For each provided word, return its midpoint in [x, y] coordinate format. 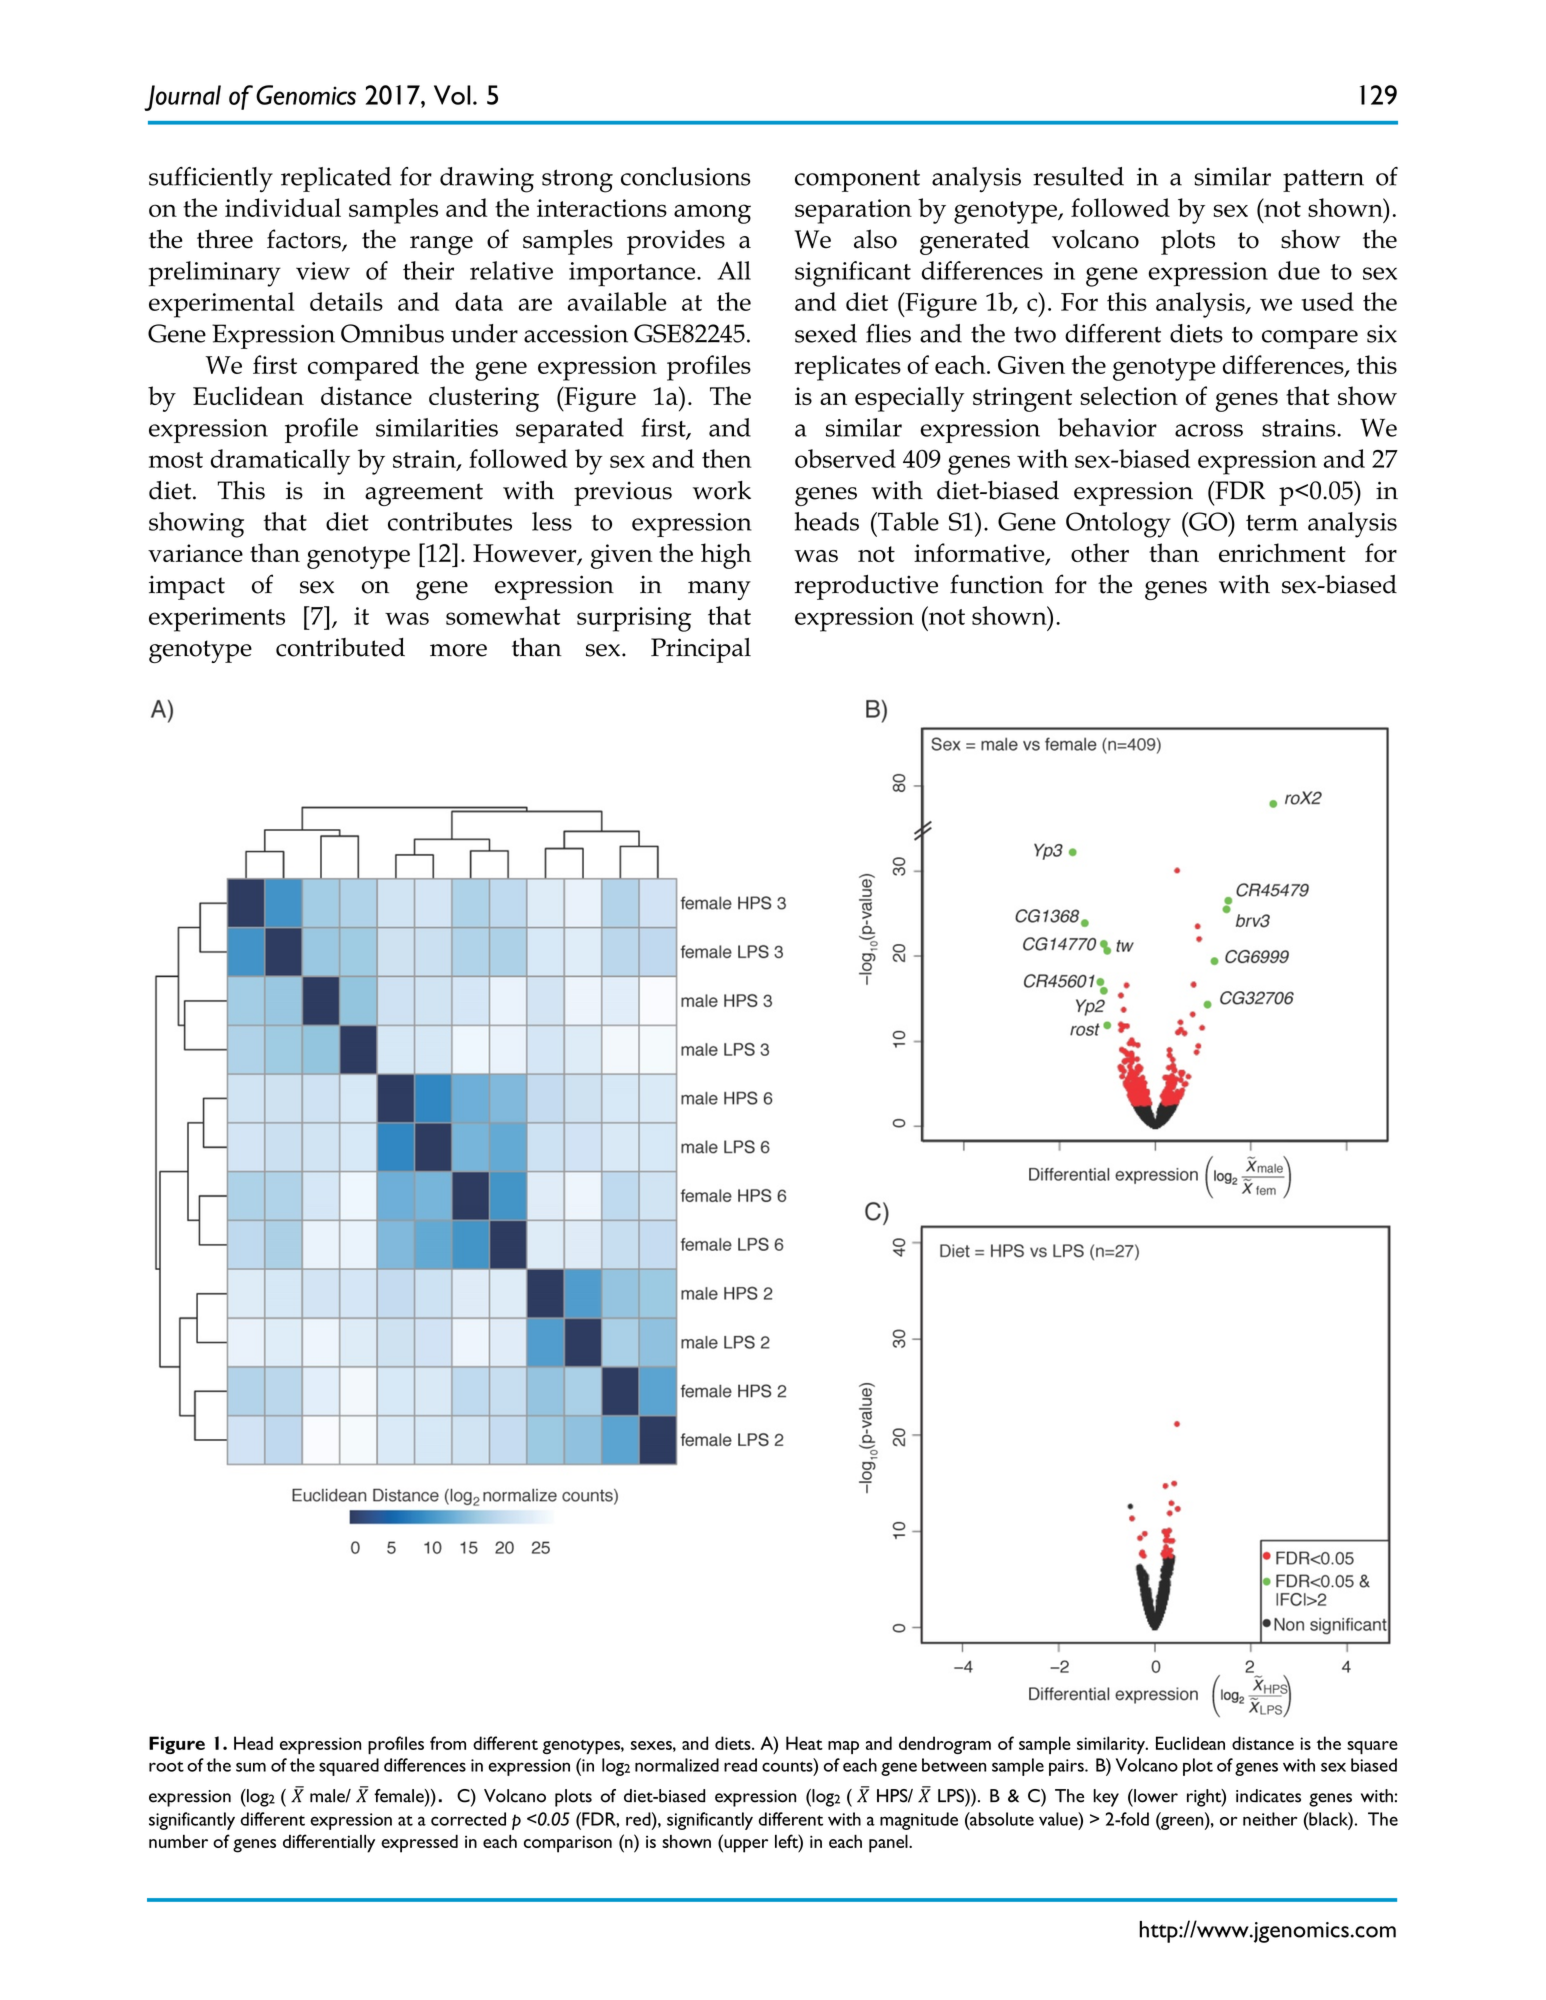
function [997, 584]
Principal [701, 650]
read [740, 1765]
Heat [804, 1743]
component [857, 180]
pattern [1323, 180]
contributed [340, 647]
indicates [1268, 1796]
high [726, 556]
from [448, 1743]
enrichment [1282, 552]
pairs [1067, 1767]
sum [251, 1767]
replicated [336, 179]
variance [195, 553]
